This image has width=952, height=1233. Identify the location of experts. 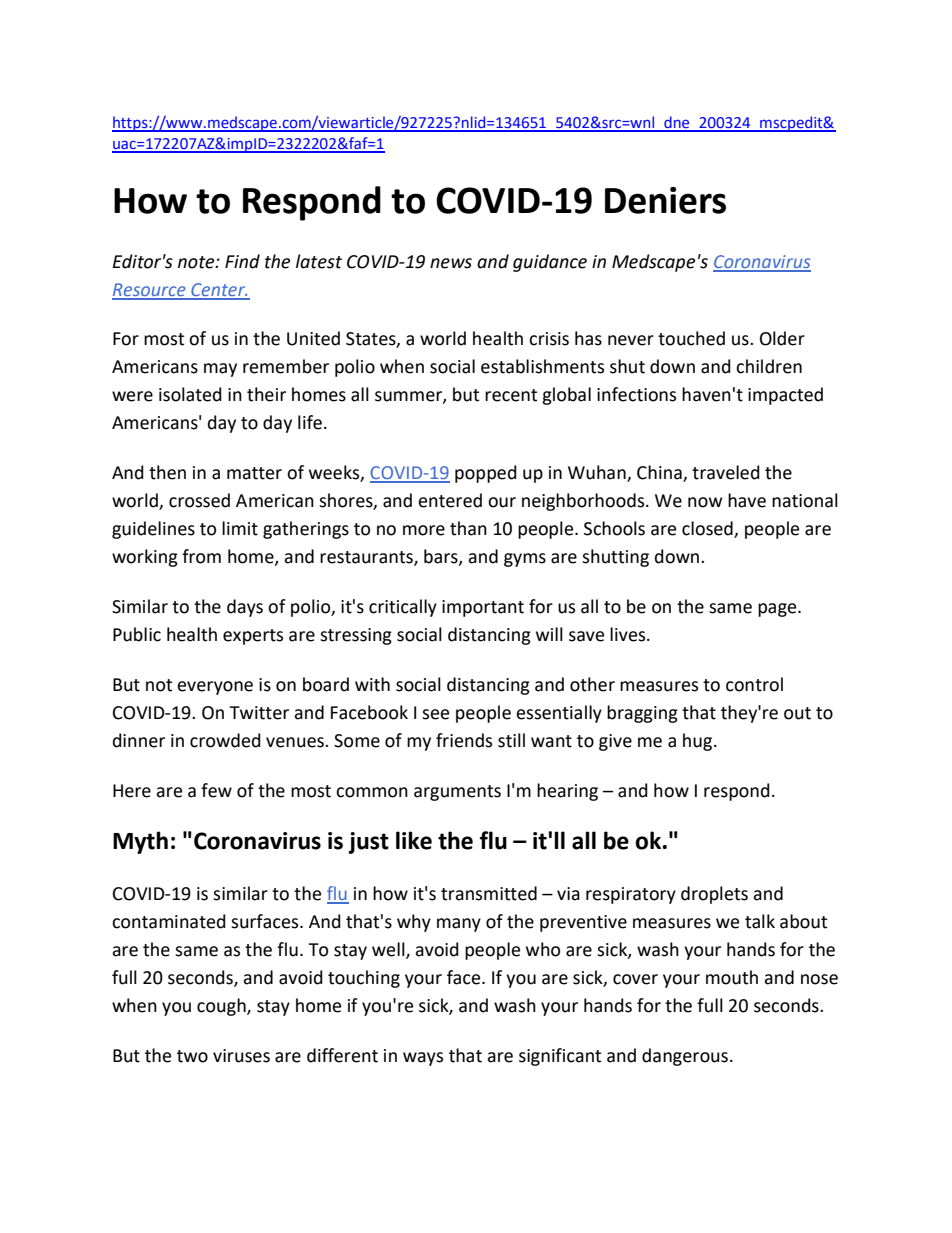
(253, 637).
